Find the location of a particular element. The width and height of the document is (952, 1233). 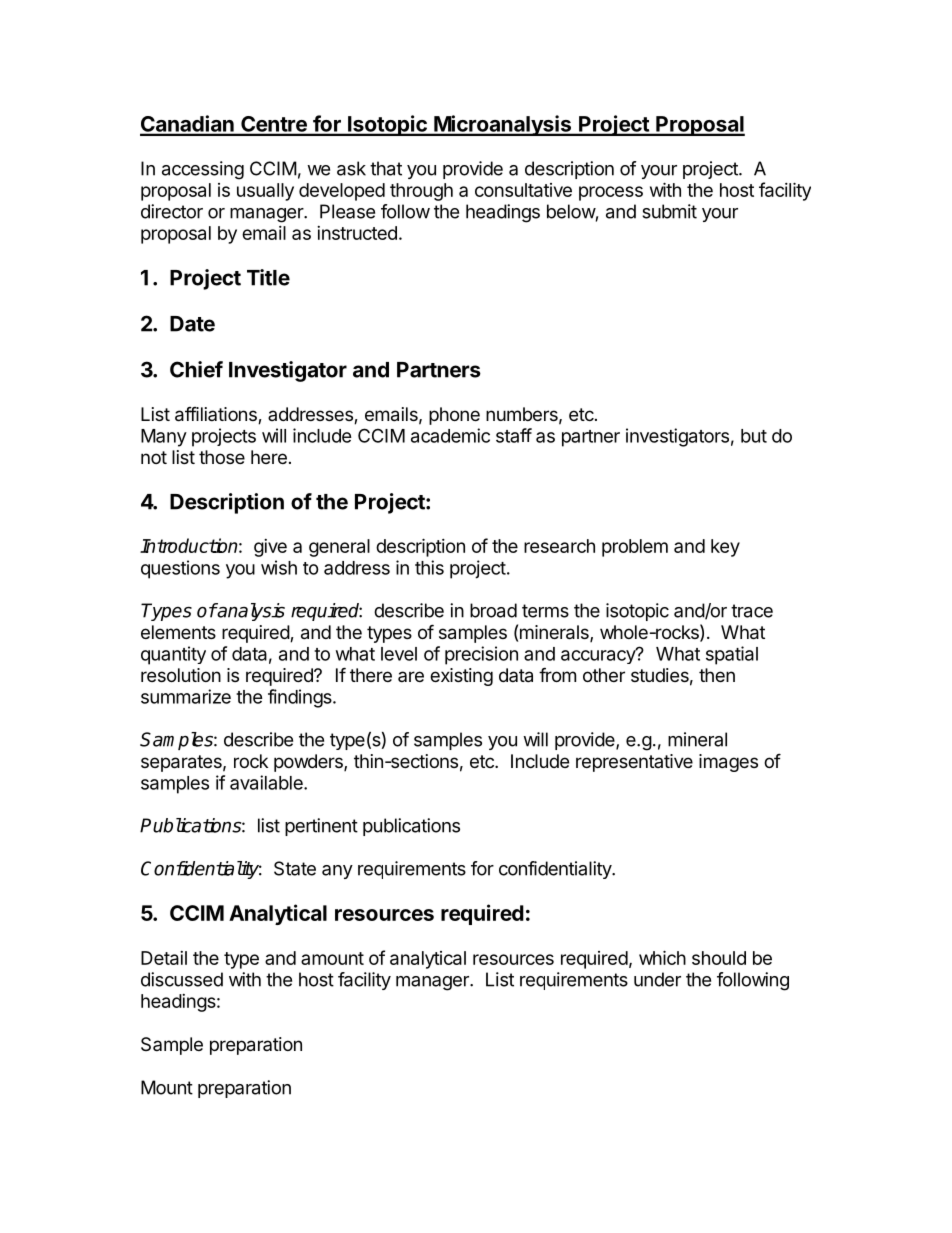

through is located at coordinates (421, 192).
